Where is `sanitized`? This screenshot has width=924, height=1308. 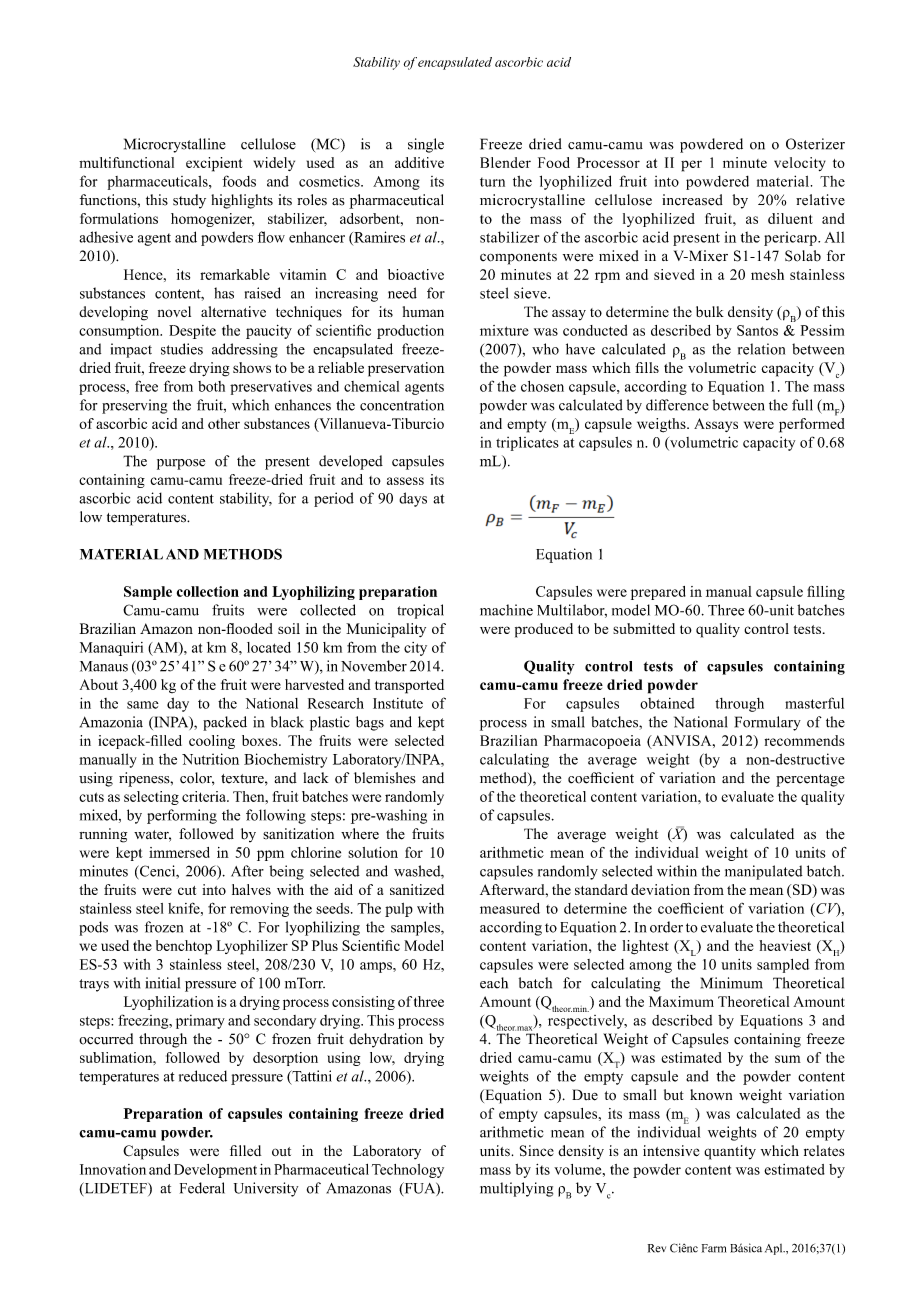 sanitized is located at coordinates (417, 889).
